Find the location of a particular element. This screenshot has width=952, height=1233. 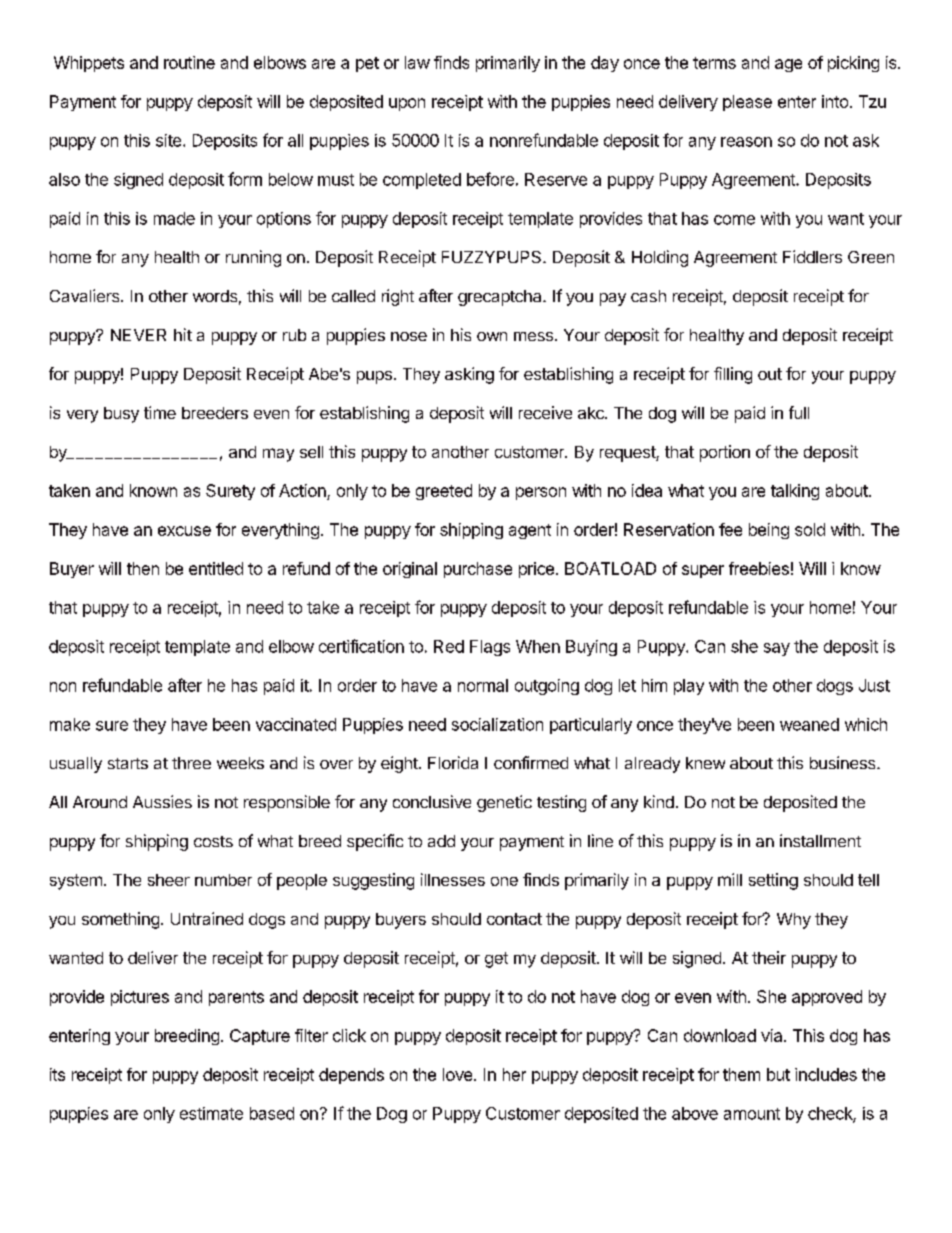

estimate is located at coordinates (211, 1113).
